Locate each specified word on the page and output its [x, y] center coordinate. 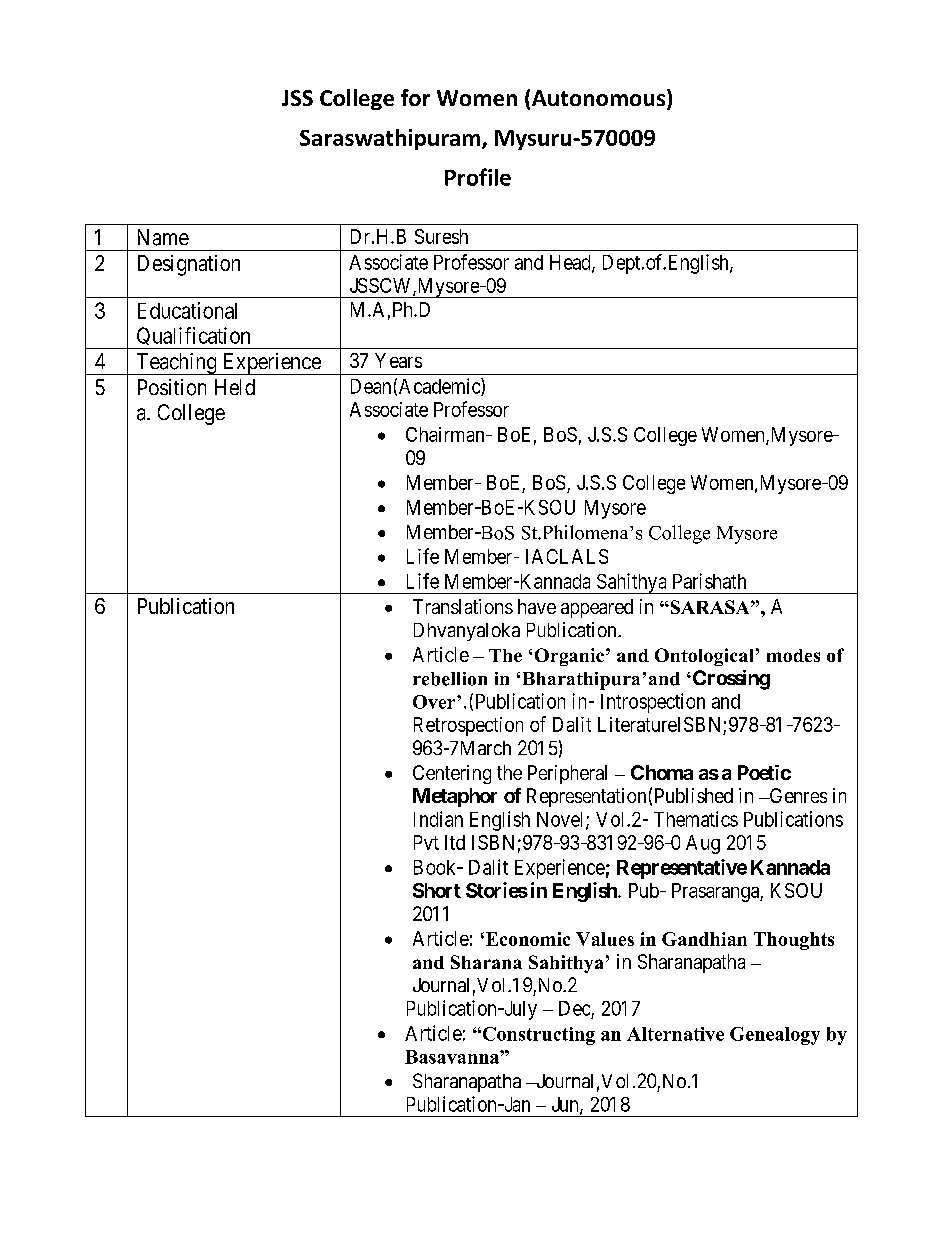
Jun [566, 1105]
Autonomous [600, 99]
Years [398, 360]
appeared [597, 608]
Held [235, 387]
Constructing [537, 1036]
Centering [452, 774]
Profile [478, 177]
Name [163, 237]
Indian [438, 819]
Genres [797, 795]
